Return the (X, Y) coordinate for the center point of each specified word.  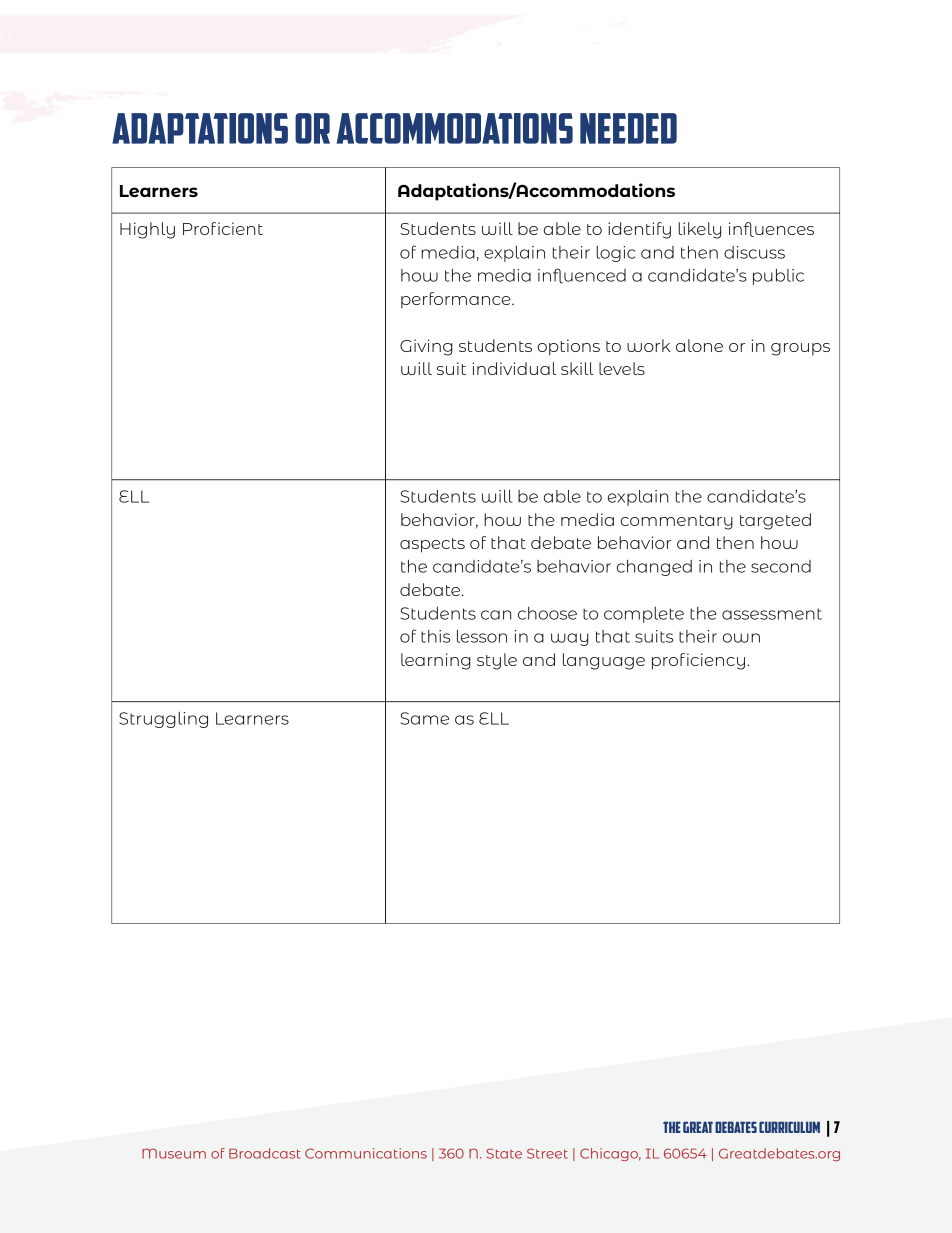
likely (699, 230)
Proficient (223, 228)
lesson (482, 636)
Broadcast (264, 1153)
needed (628, 128)
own (741, 638)
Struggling (163, 720)
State (504, 1153)
